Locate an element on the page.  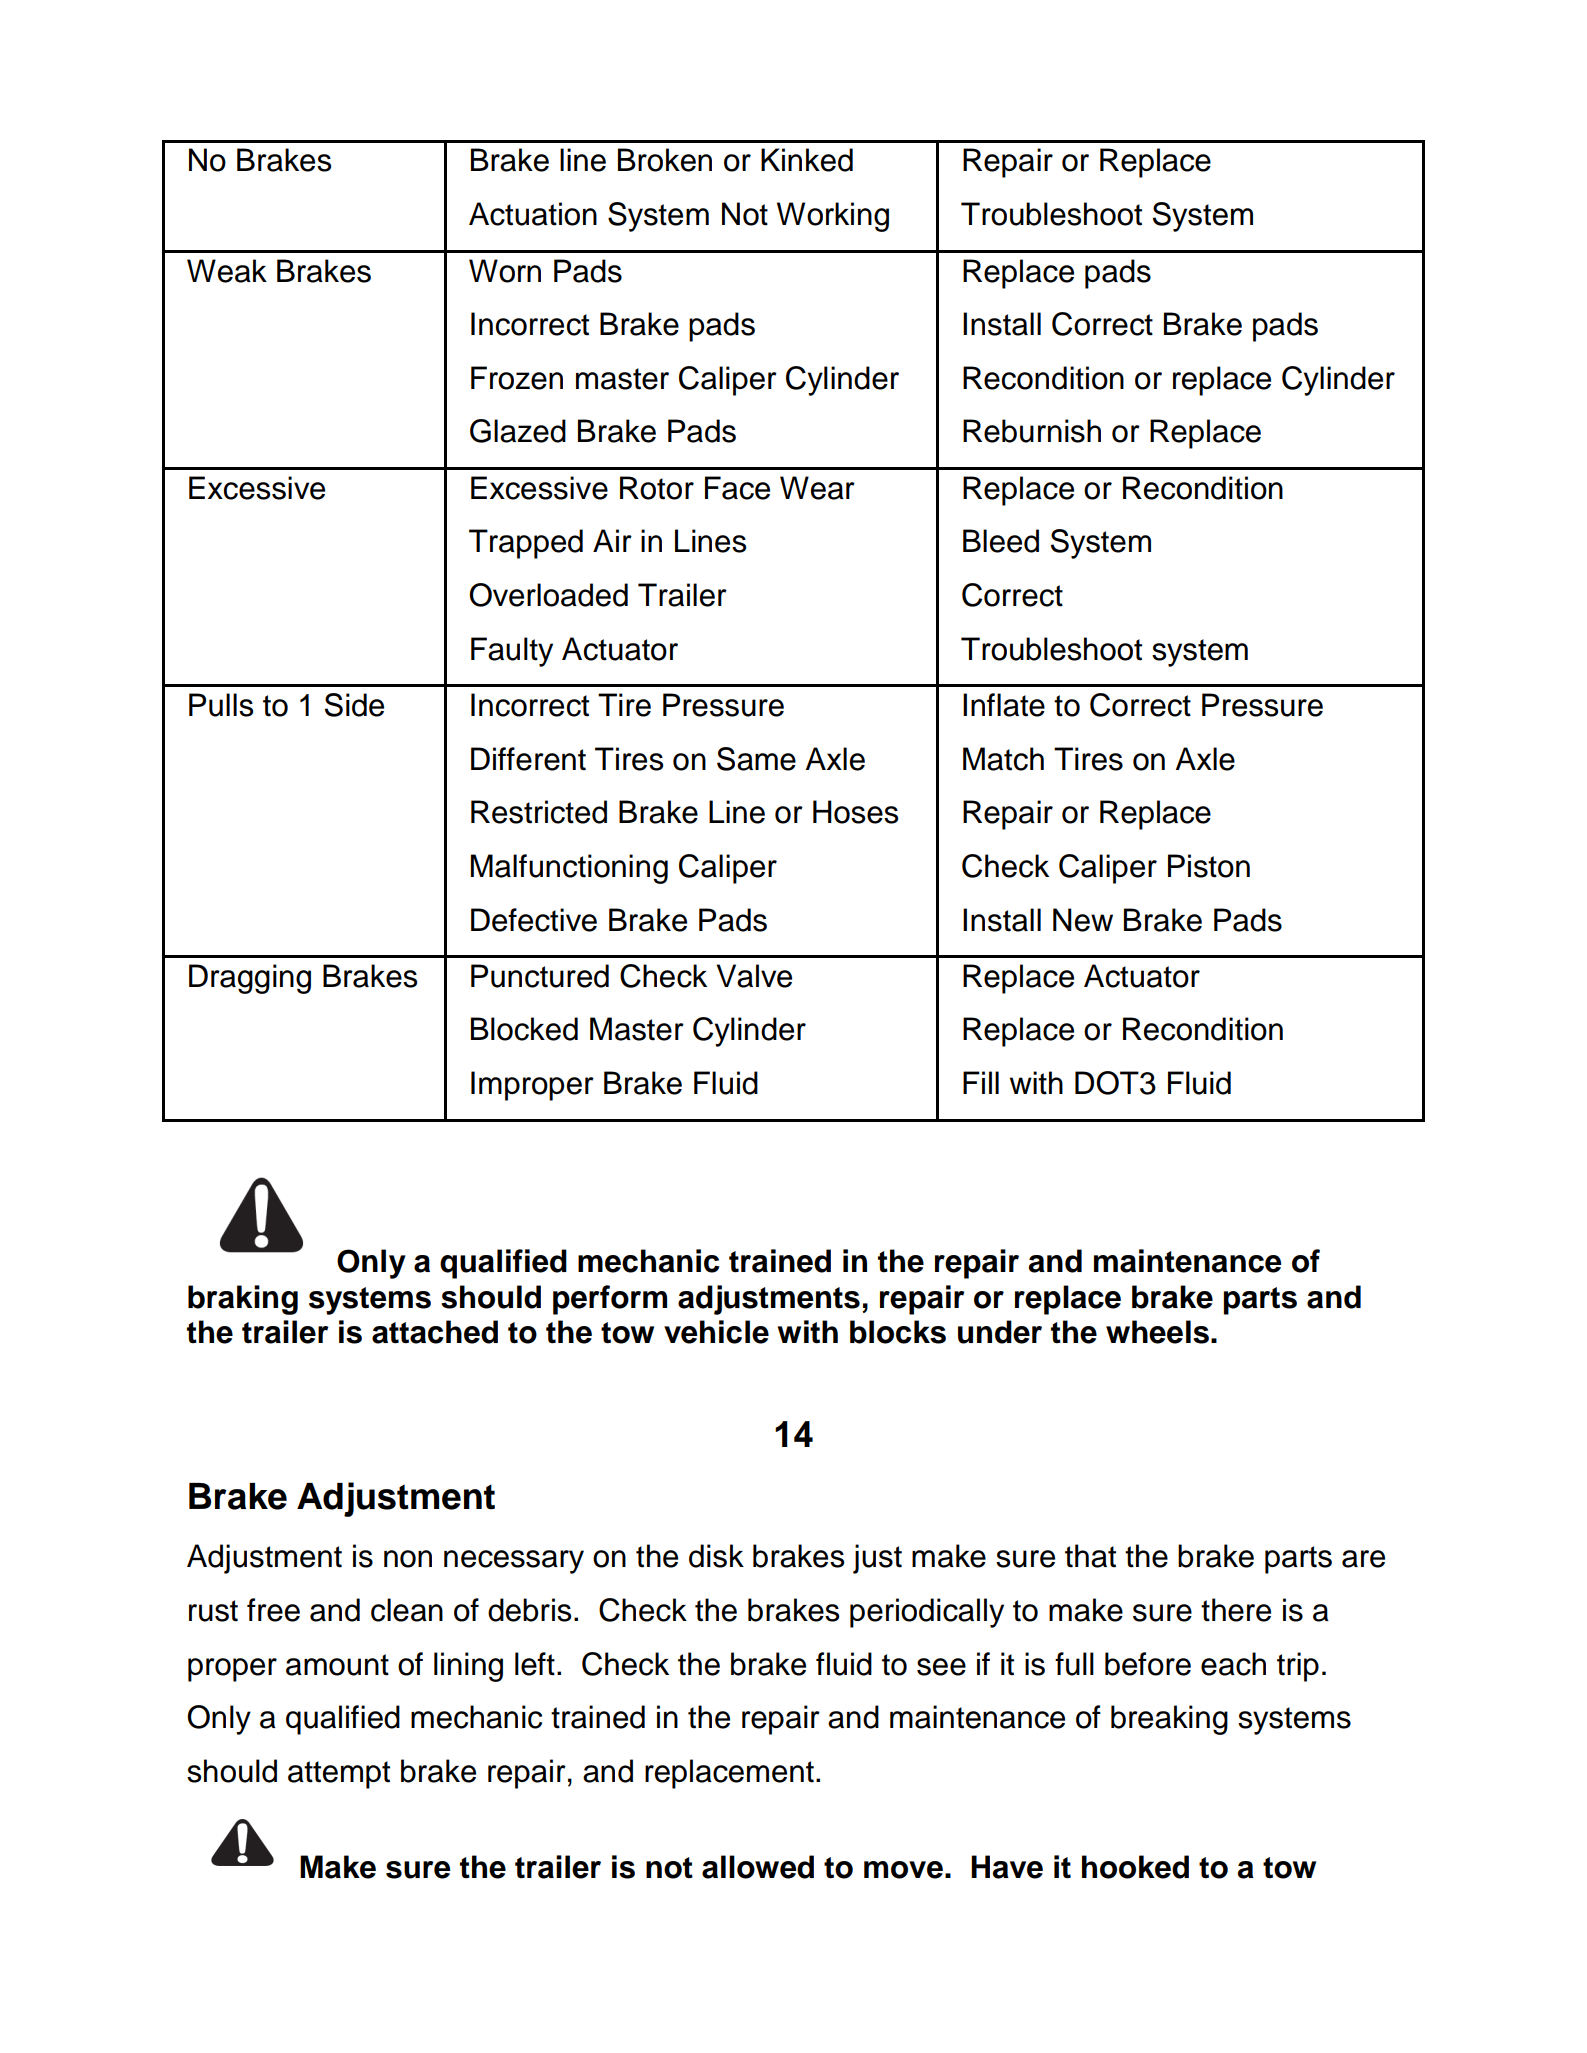
allowed is located at coordinates (758, 1867).
